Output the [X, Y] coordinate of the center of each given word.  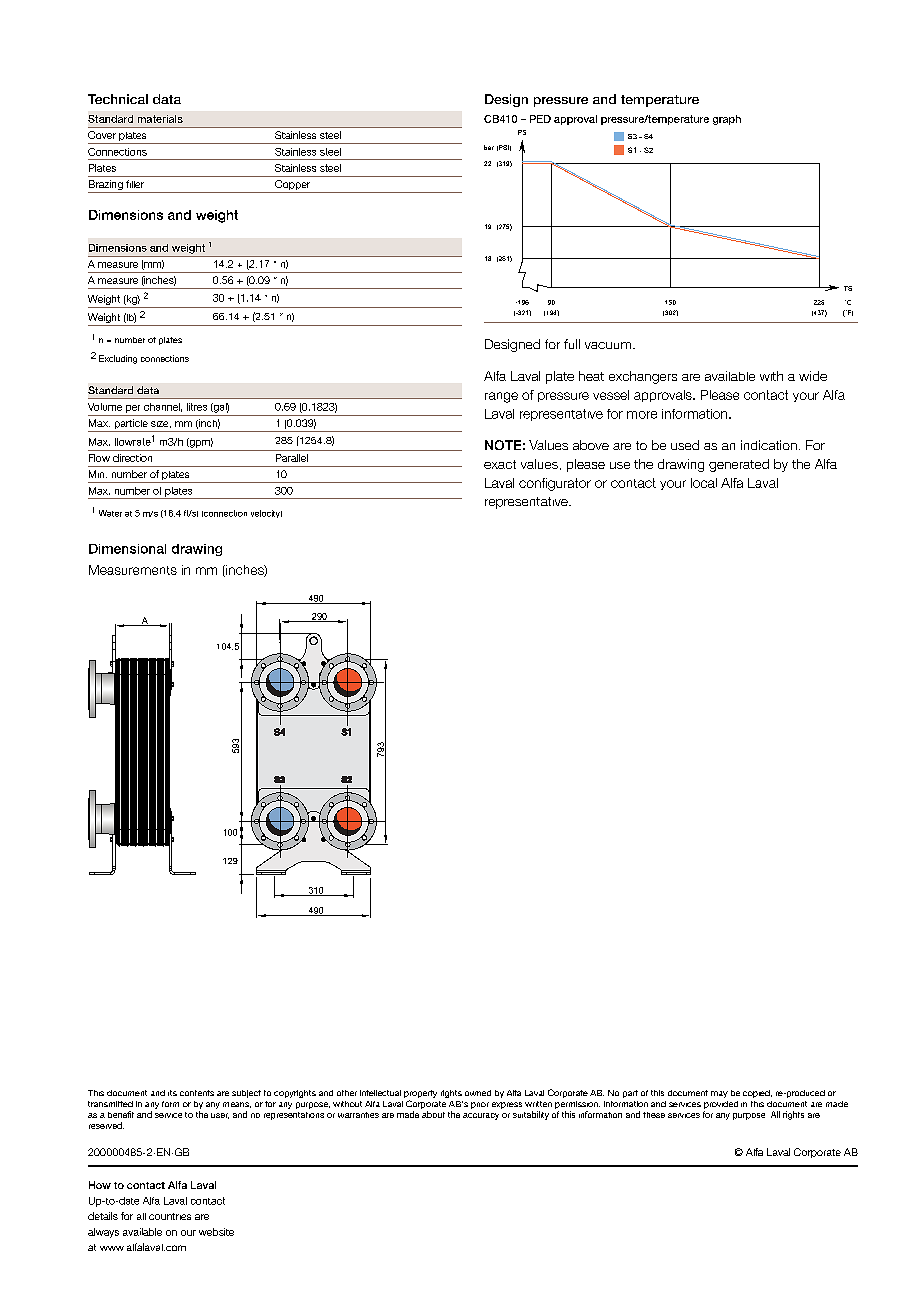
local [704, 483]
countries [170, 1216]
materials [160, 119]
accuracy [481, 1116]
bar [489, 147]
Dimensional [127, 549]
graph [727, 120]
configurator [555, 484]
